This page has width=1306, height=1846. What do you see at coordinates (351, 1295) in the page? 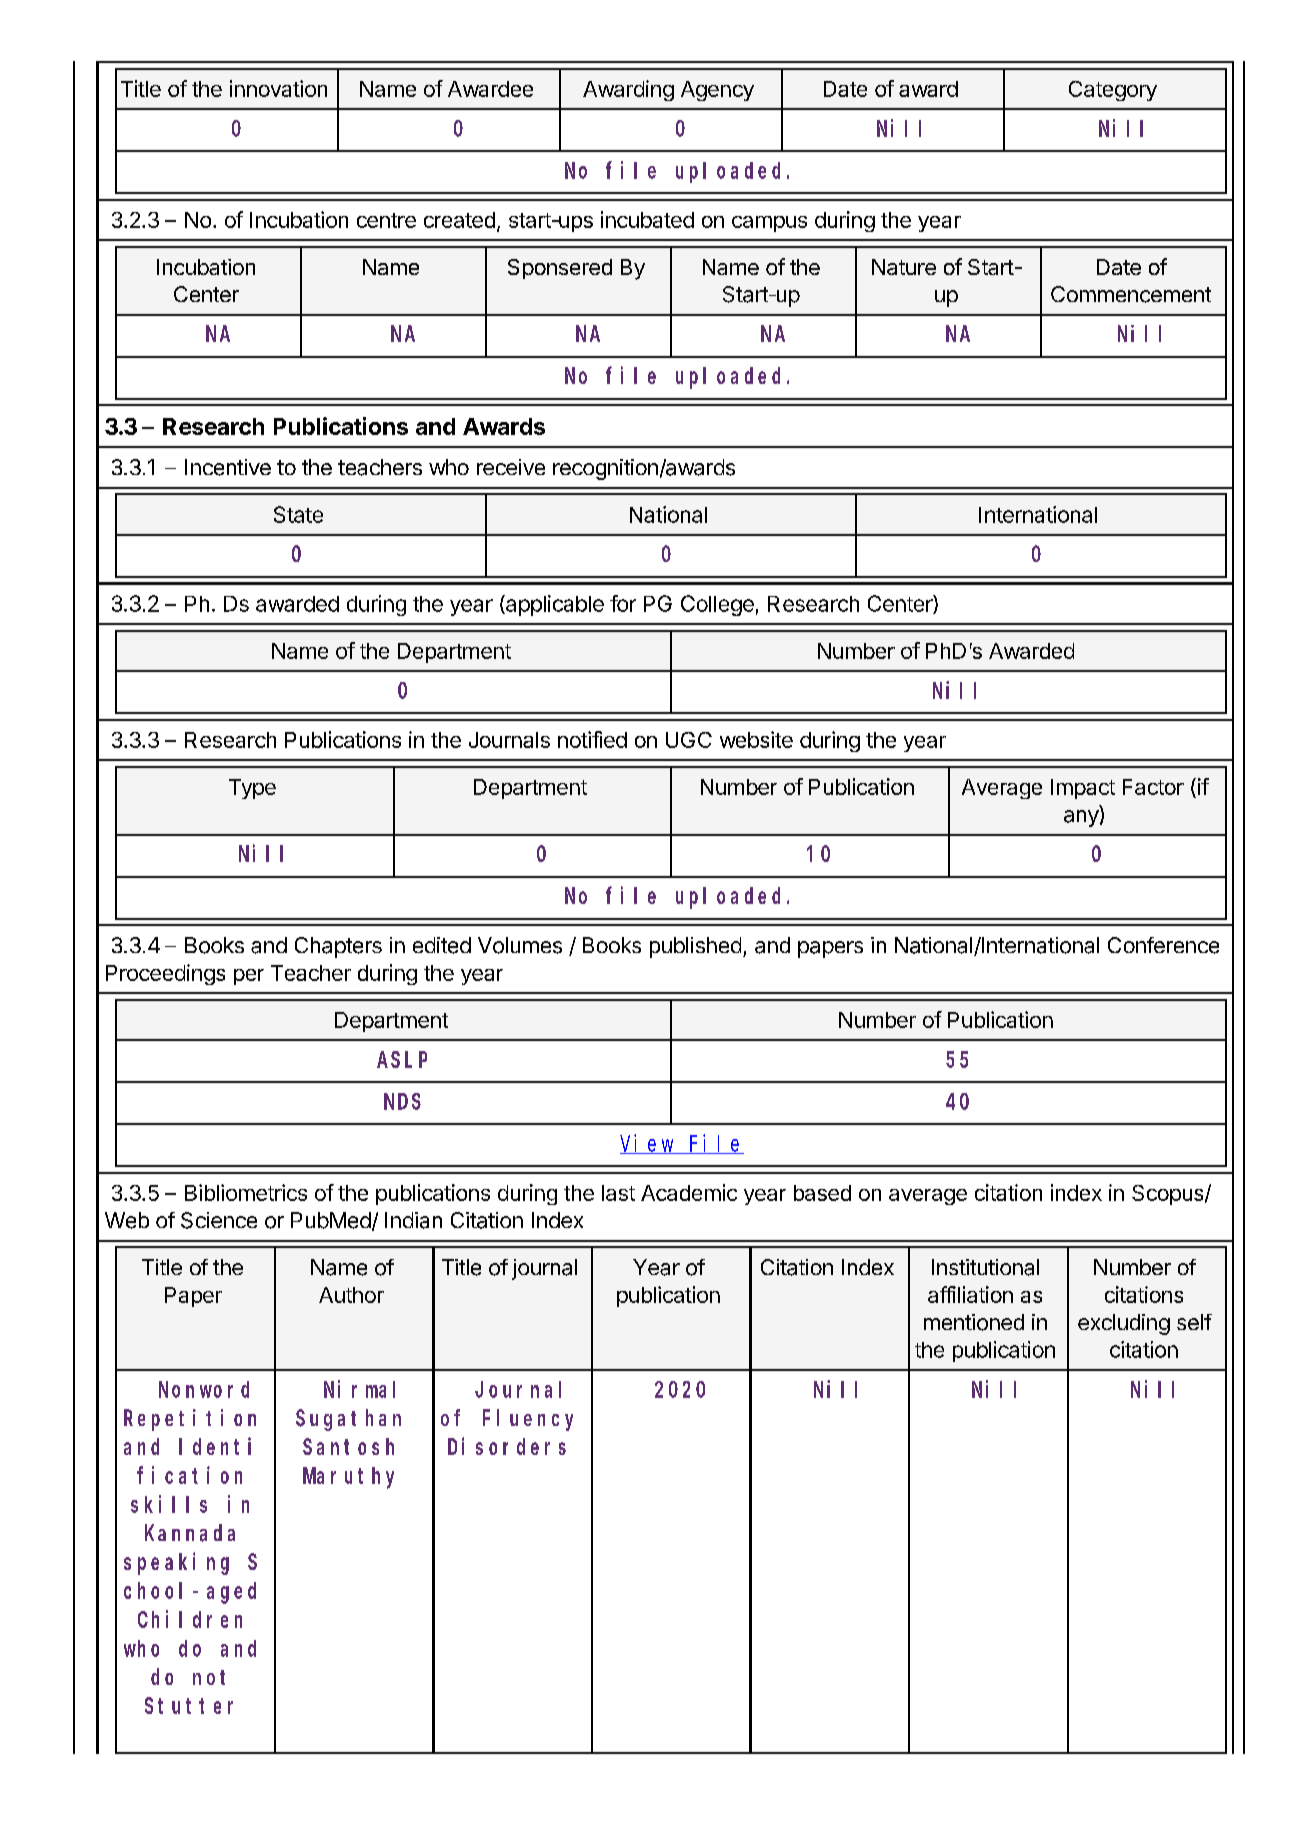
I see `Author` at bounding box center [351, 1295].
